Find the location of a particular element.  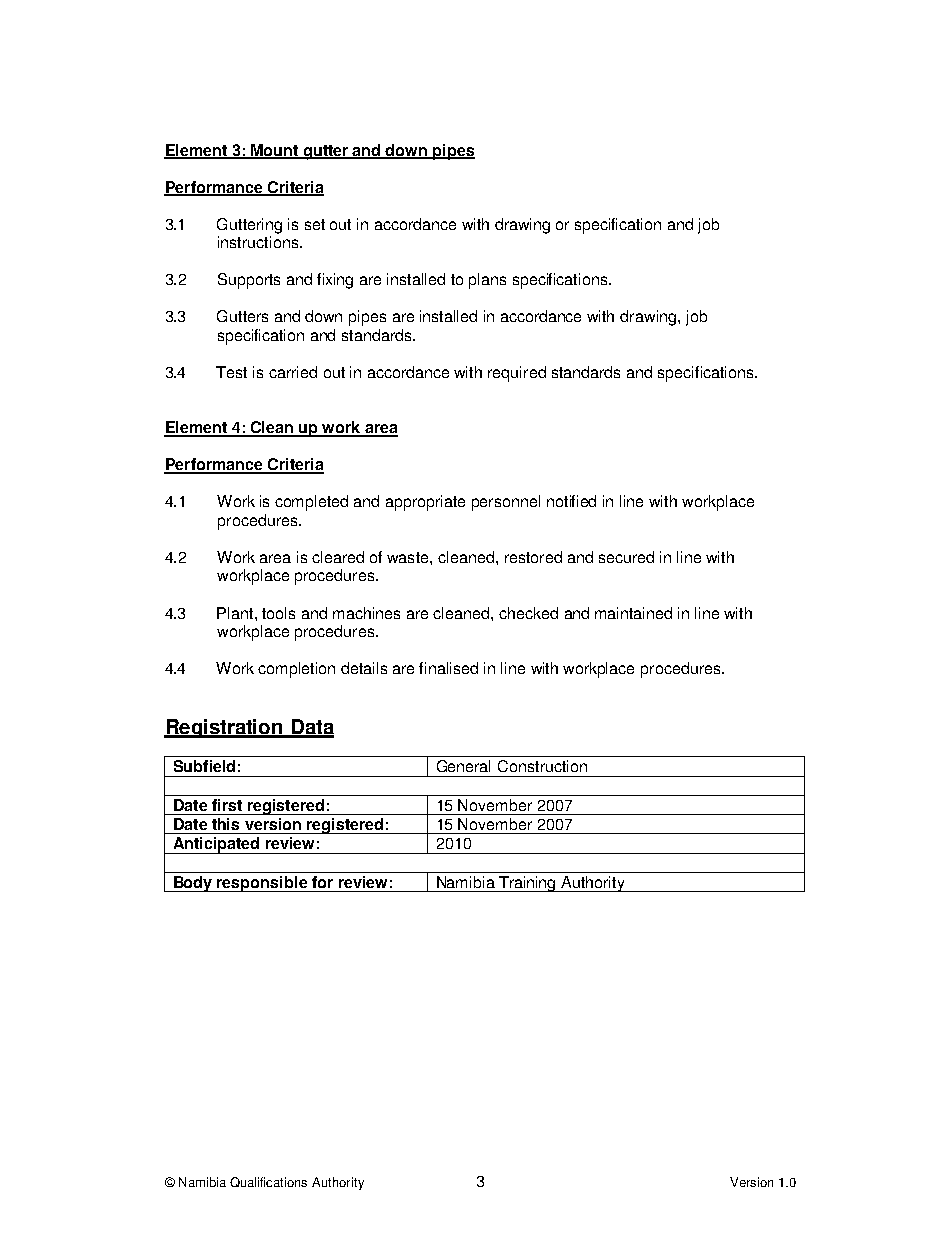

notified is located at coordinates (571, 501).
